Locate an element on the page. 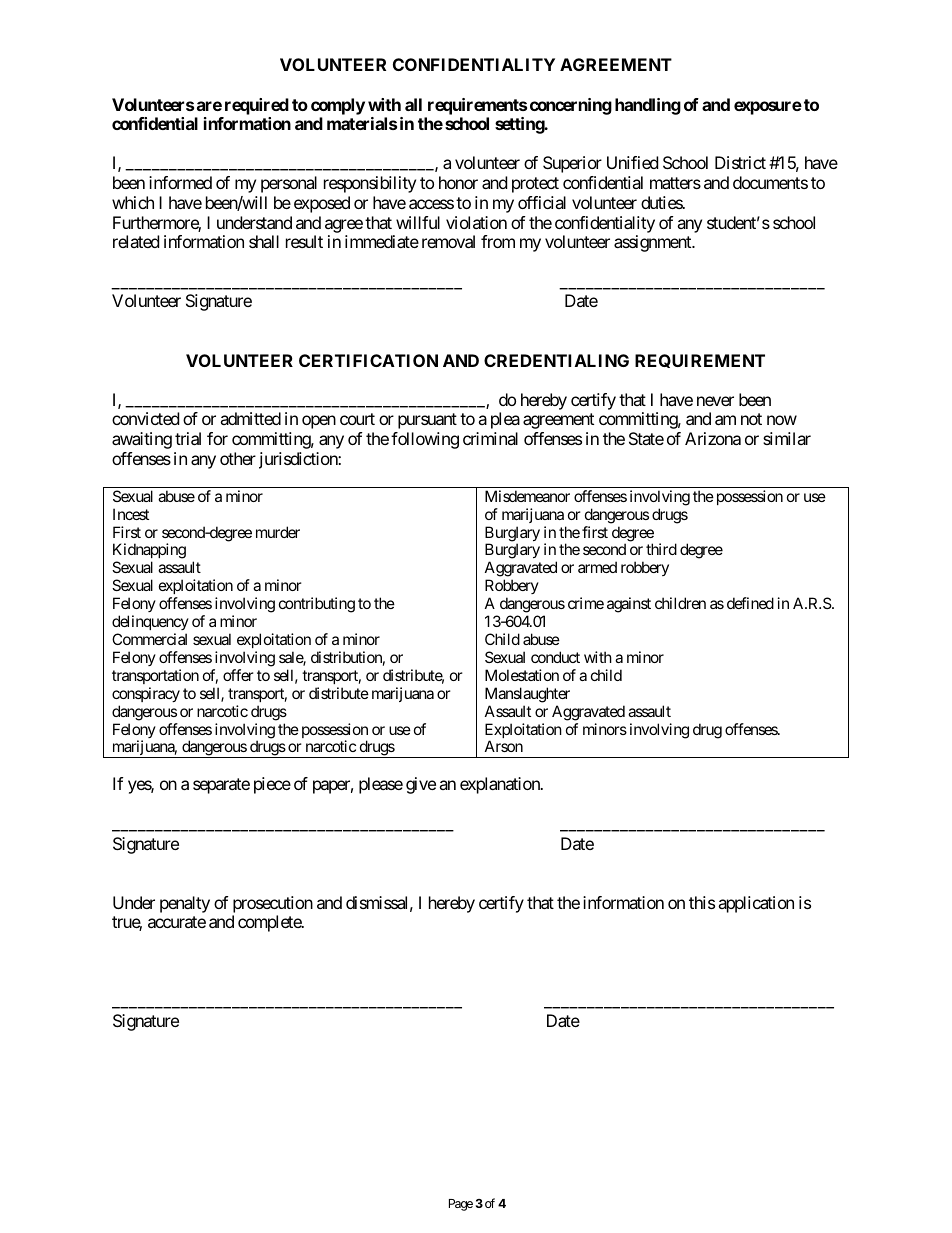 The image size is (952, 1233). honor is located at coordinates (458, 182).
